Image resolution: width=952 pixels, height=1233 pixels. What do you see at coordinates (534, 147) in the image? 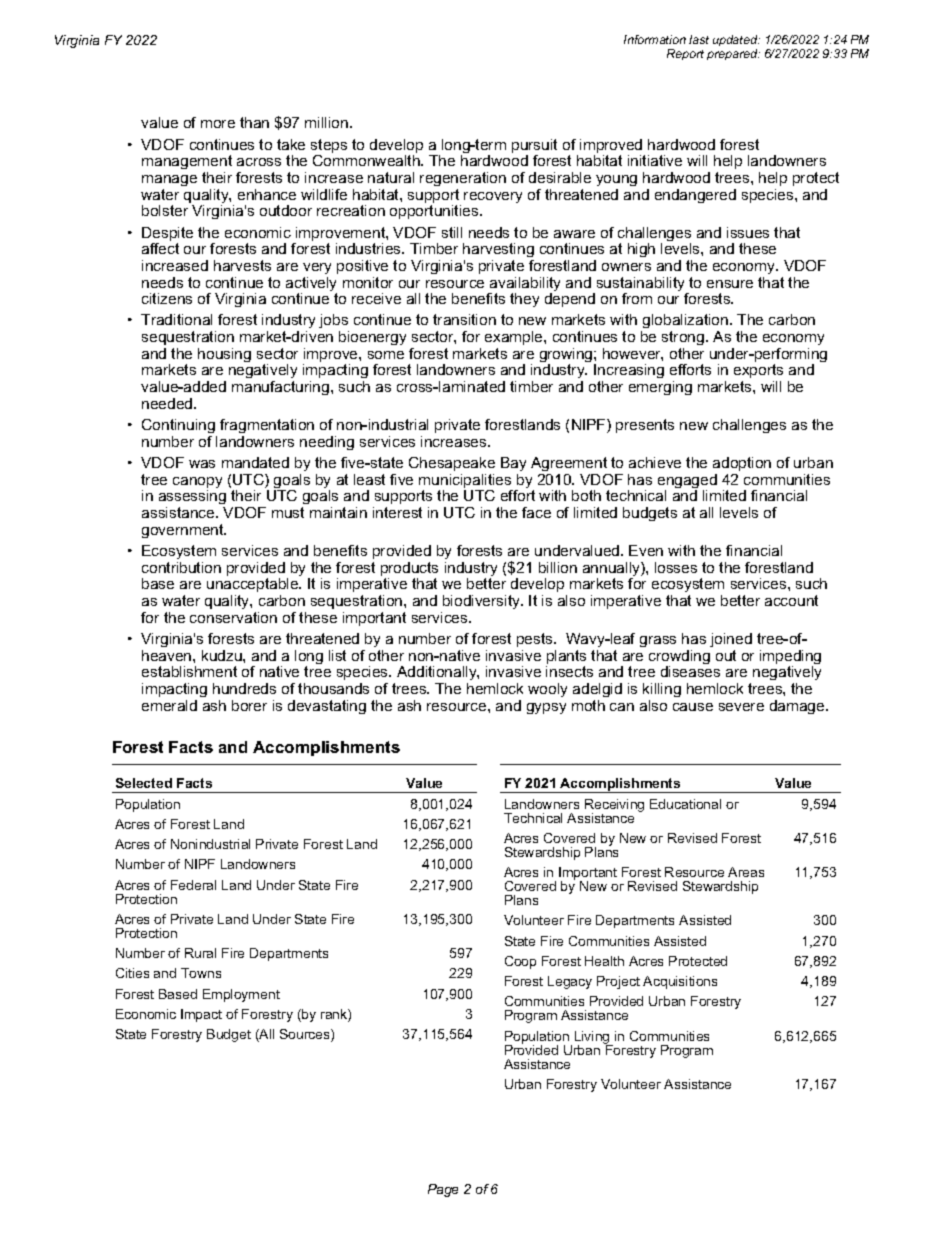
I see `pursuit` at bounding box center [534, 147].
